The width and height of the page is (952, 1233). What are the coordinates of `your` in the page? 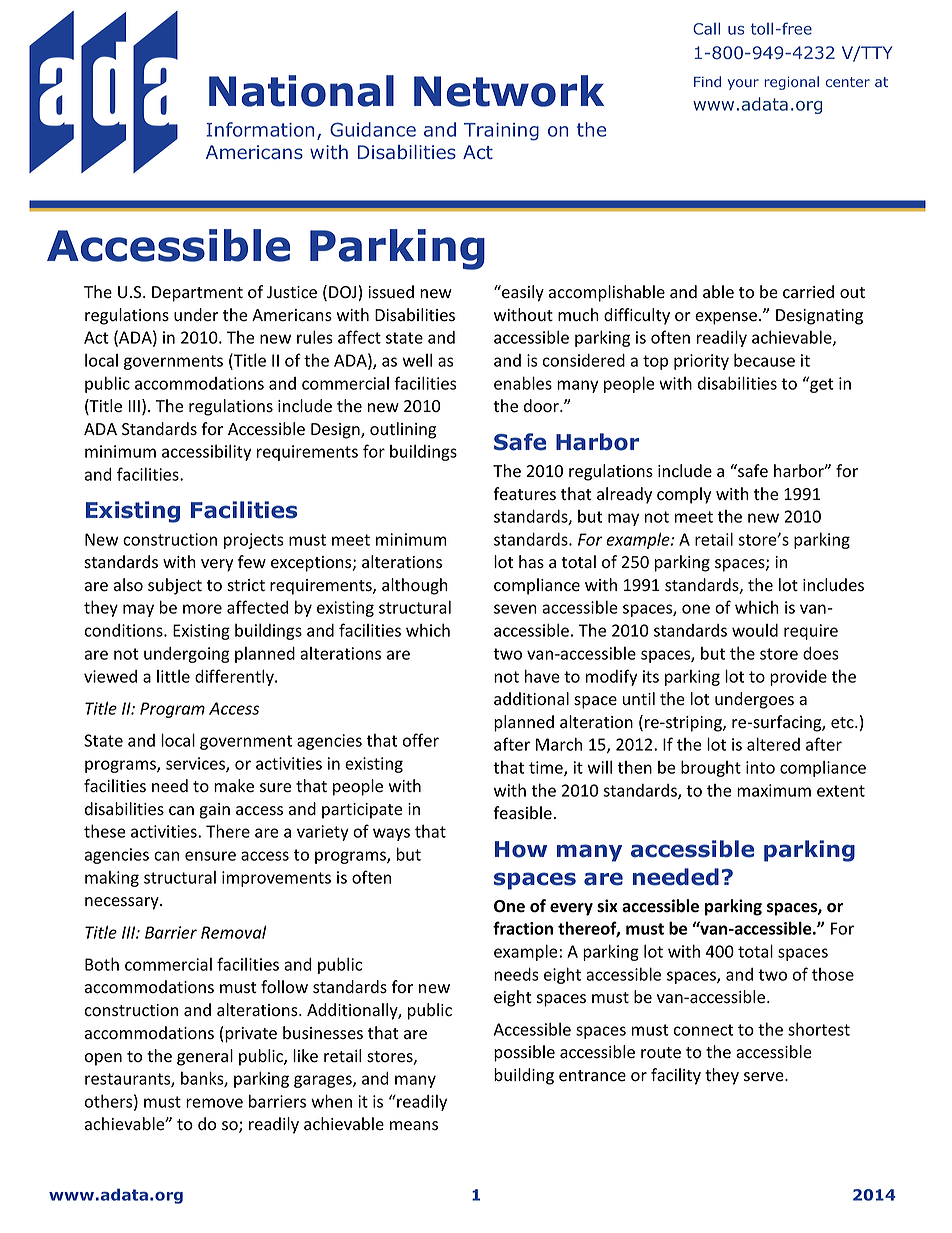 It's located at (743, 84).
